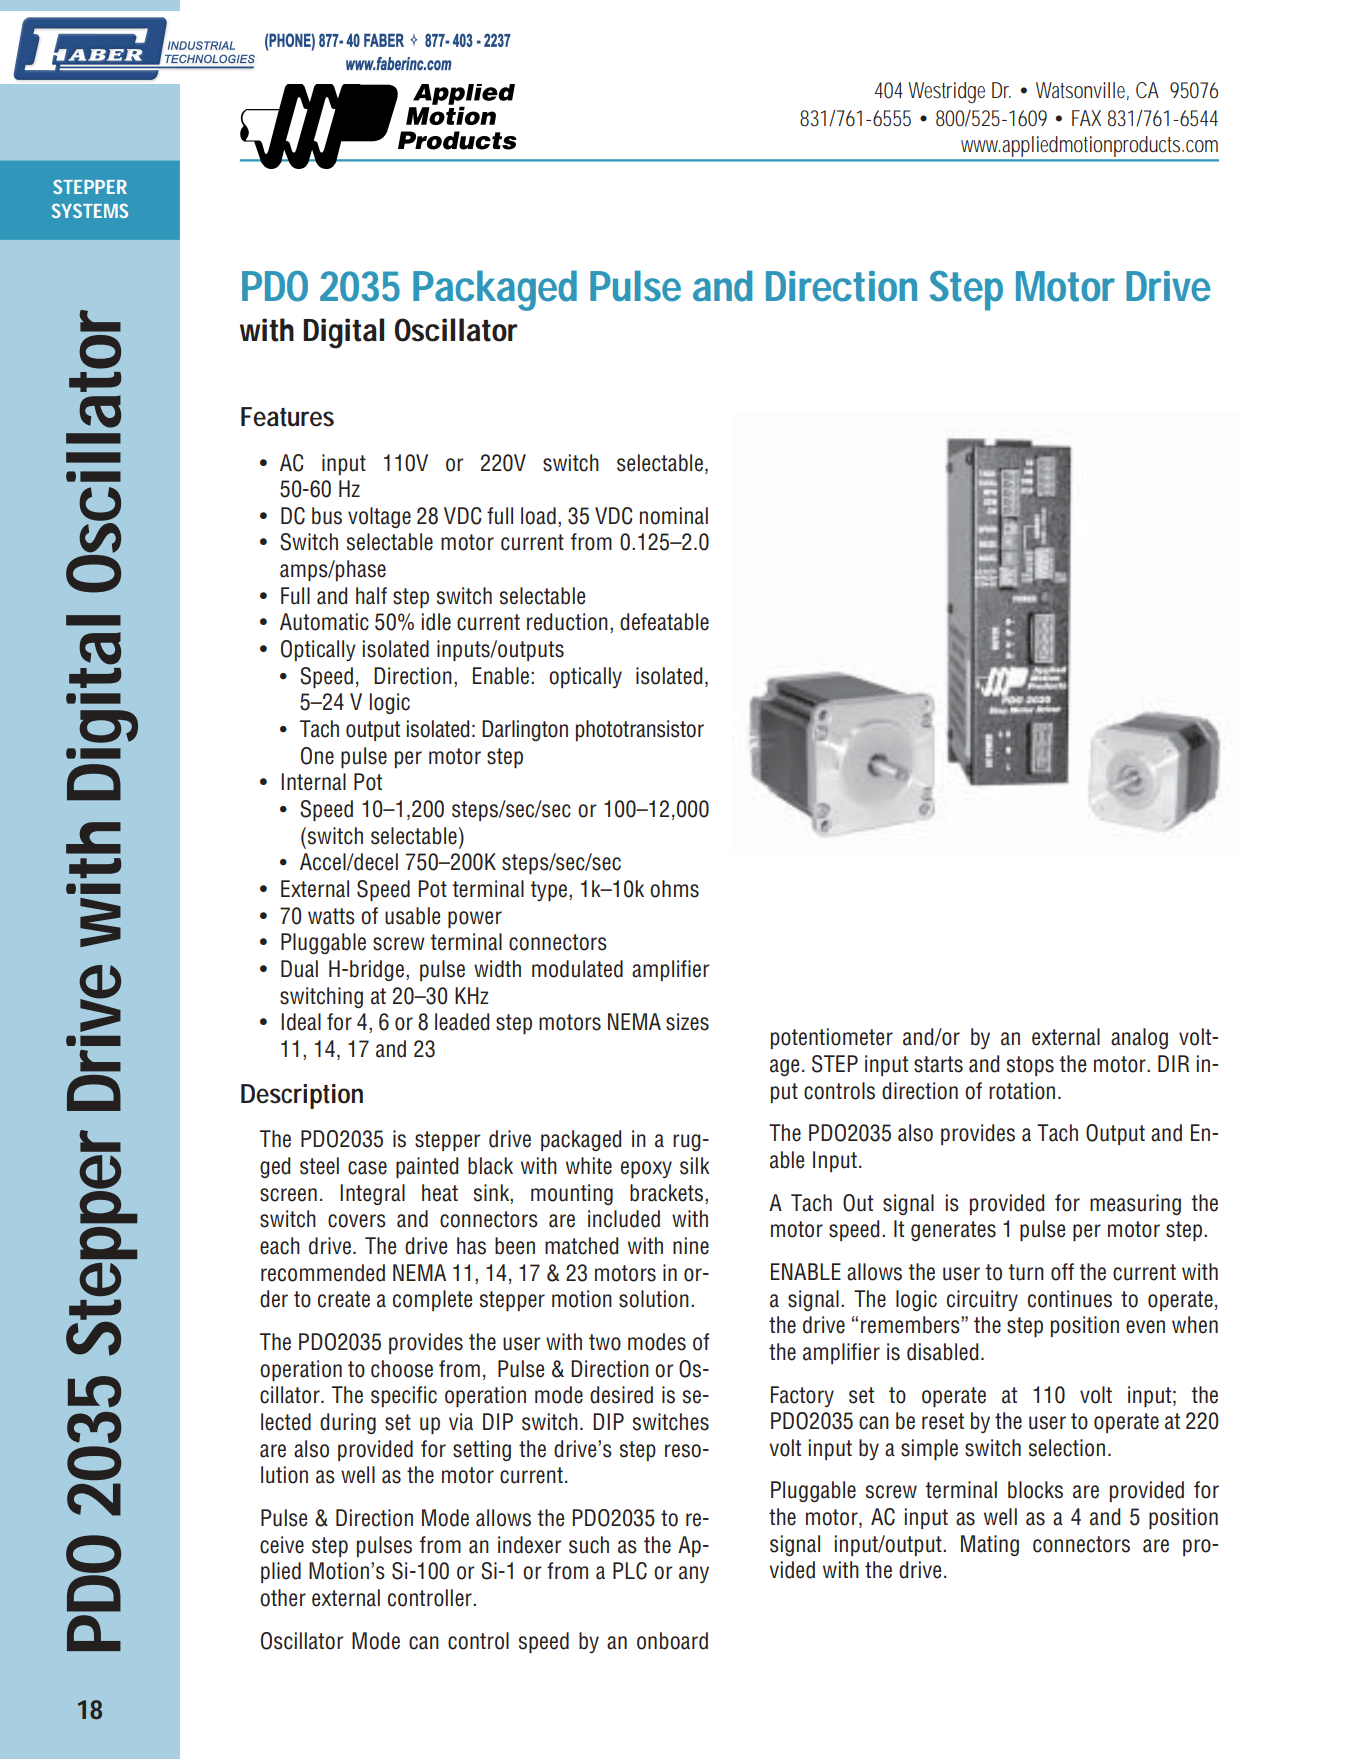  Describe the element at coordinates (1086, 118) in the screenshot. I see `FAX` at that location.
